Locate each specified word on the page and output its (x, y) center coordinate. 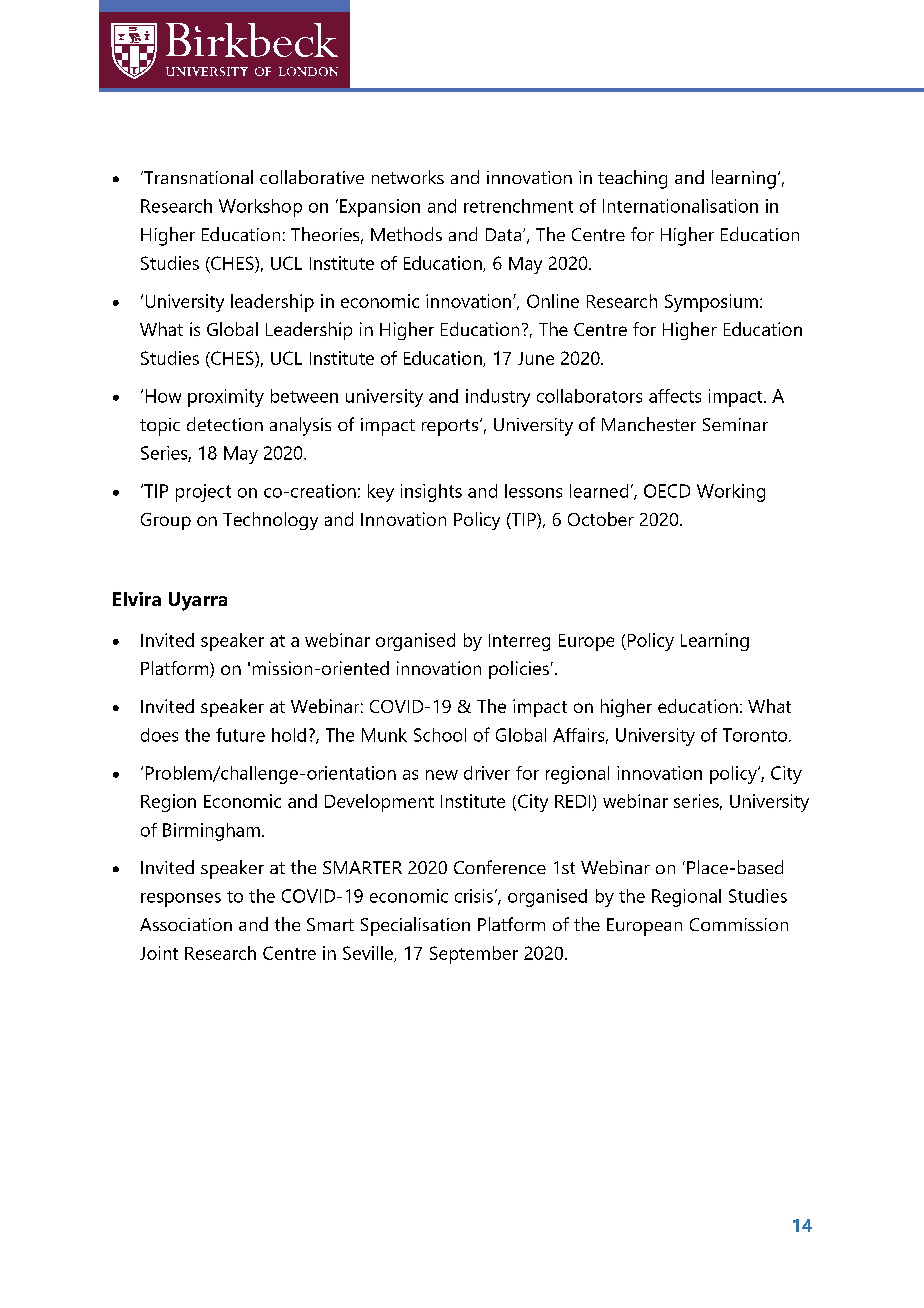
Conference (500, 867)
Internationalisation (680, 206)
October (601, 519)
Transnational (197, 177)
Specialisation (415, 926)
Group (166, 521)
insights (431, 493)
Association (186, 924)
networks (408, 177)
